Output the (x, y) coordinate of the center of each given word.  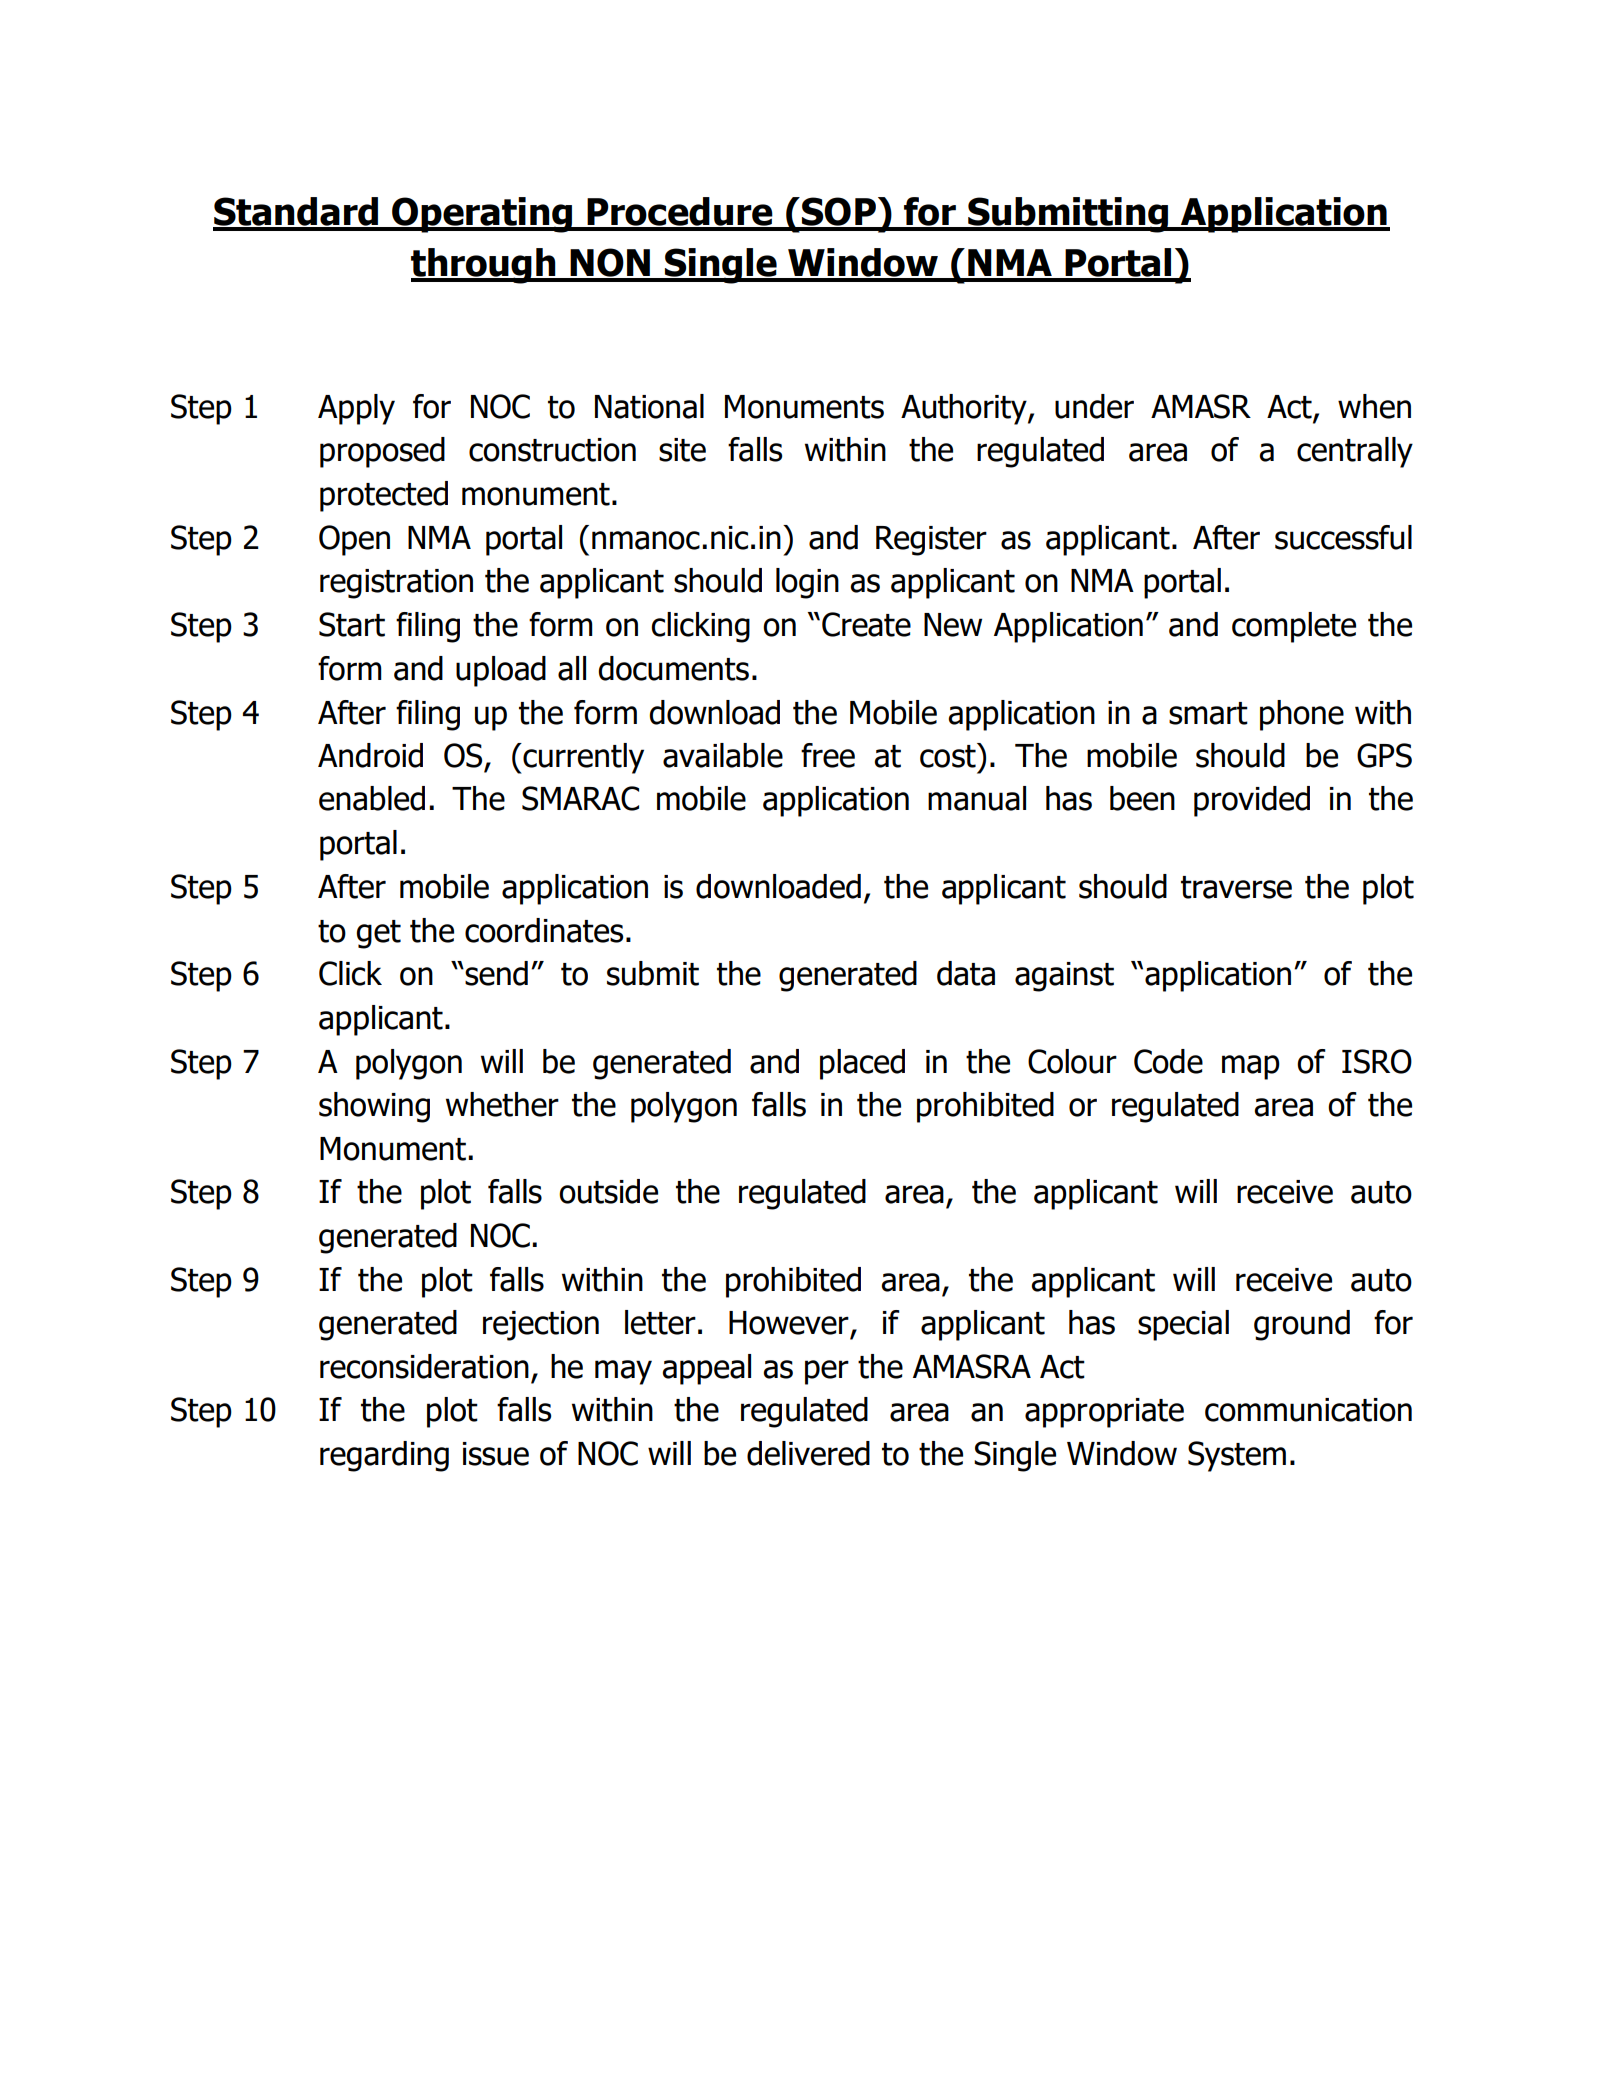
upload (501, 671)
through (484, 266)
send (496, 973)
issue (496, 1454)
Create (866, 624)
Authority (965, 409)
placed (862, 1064)
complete (1294, 627)
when (1374, 406)
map (1251, 1067)
